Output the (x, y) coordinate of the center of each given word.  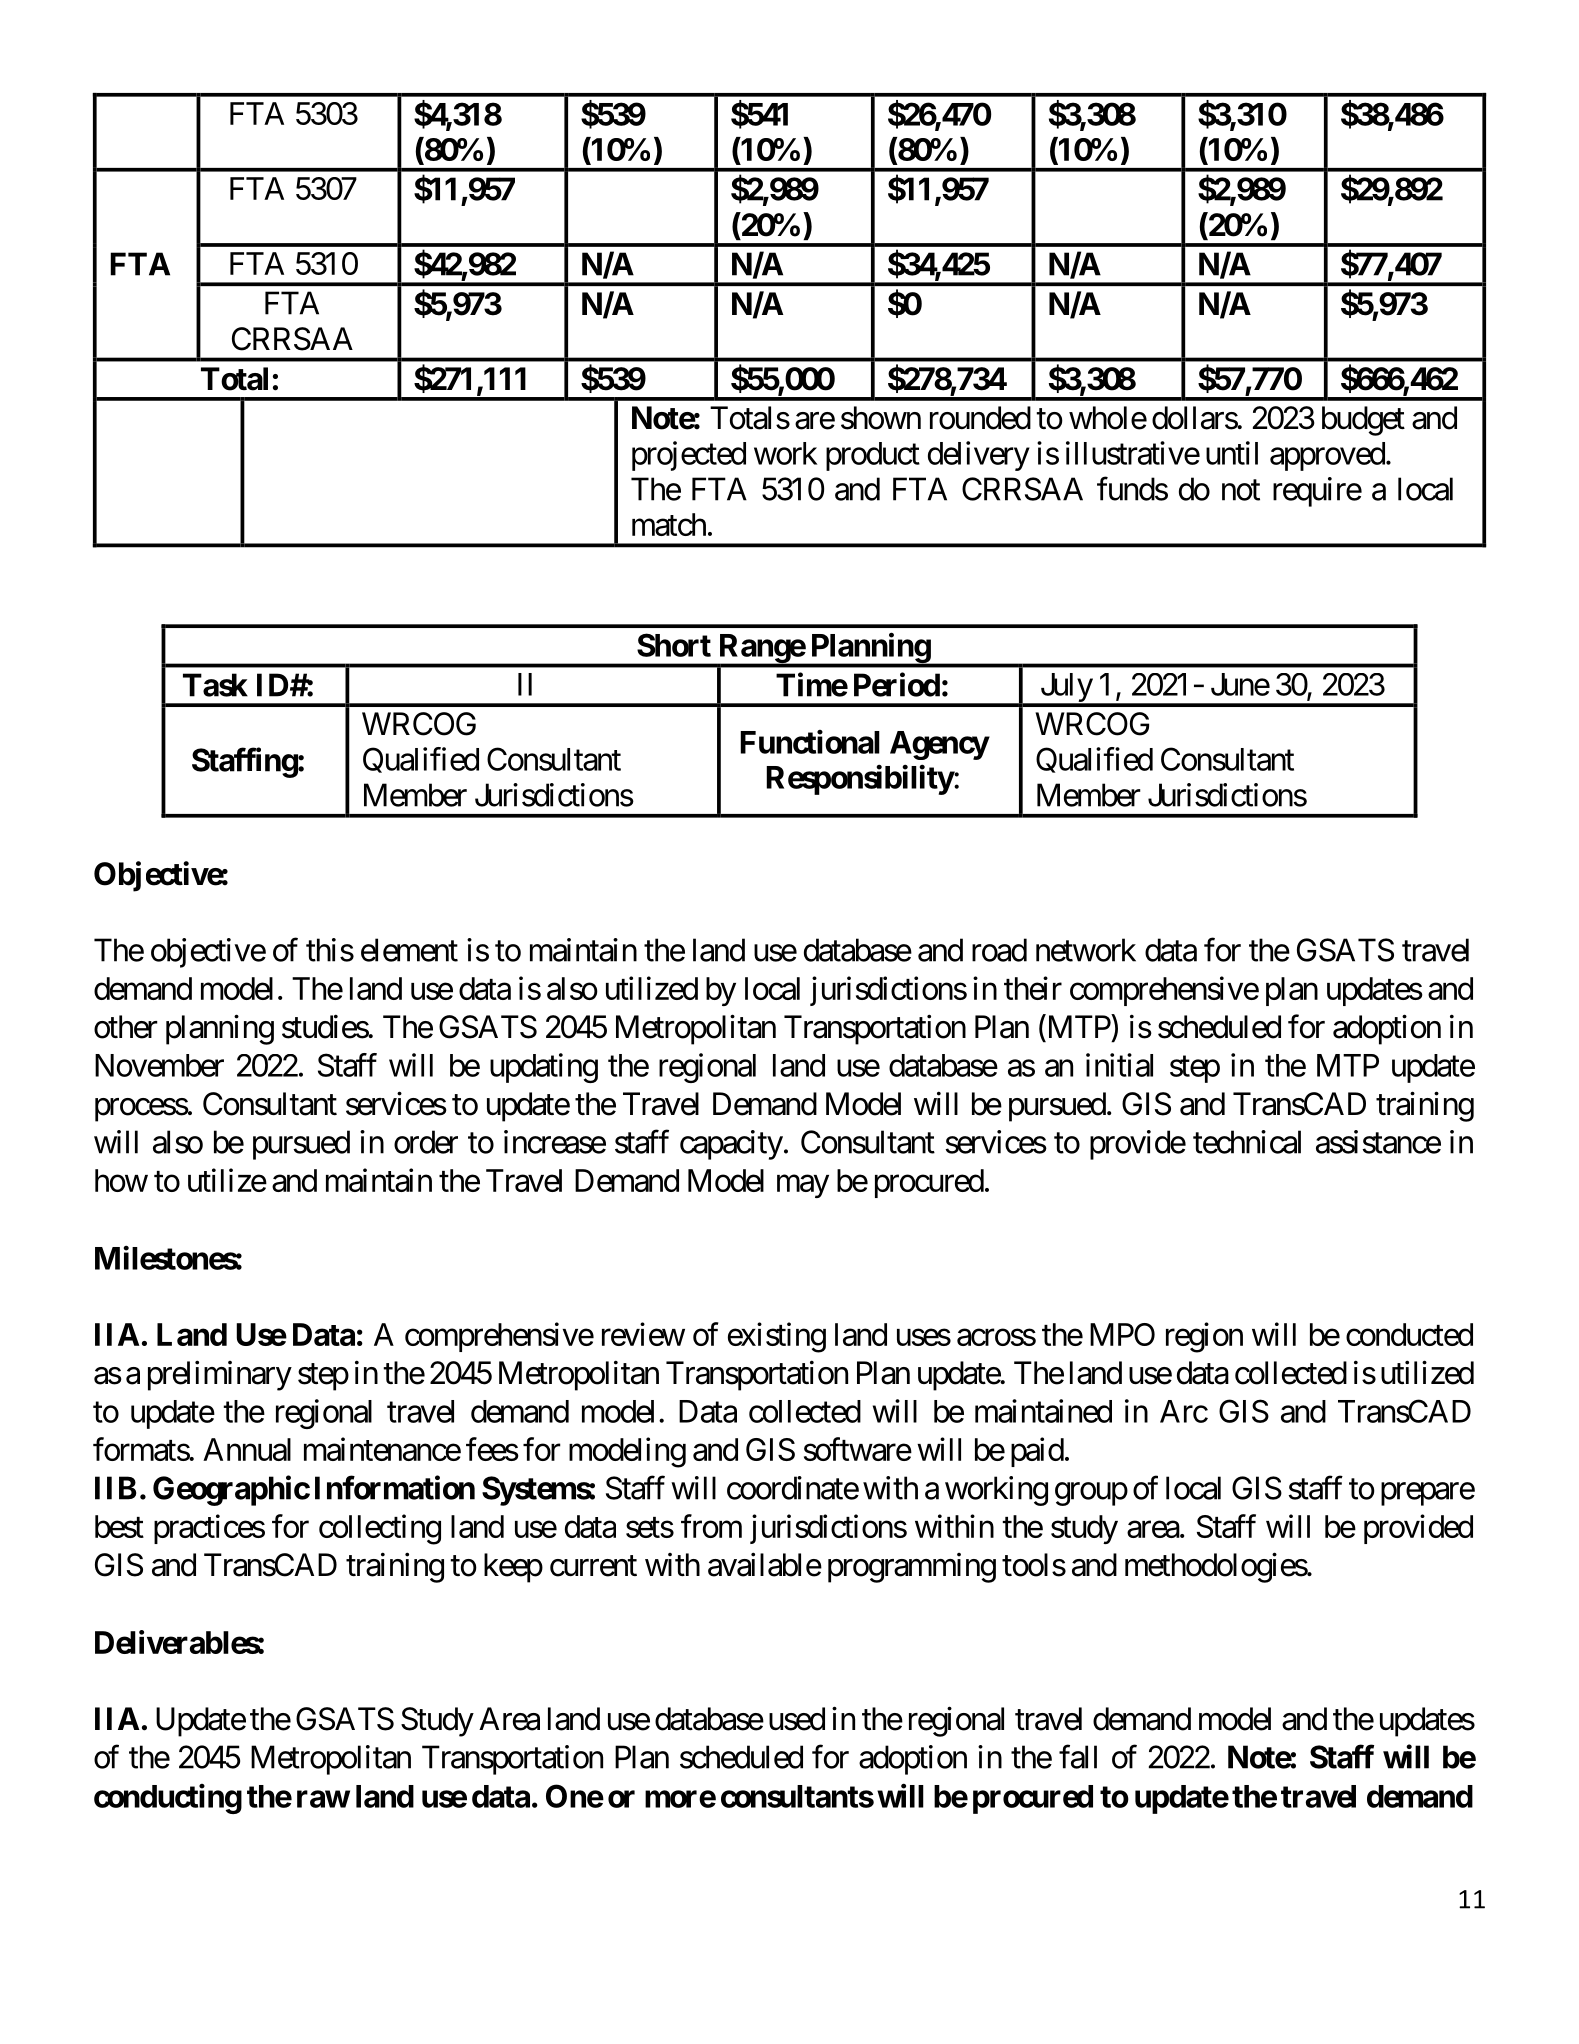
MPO (1122, 1334)
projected (689, 456)
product (873, 456)
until (1232, 453)
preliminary (220, 1375)
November (159, 1065)
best (119, 1526)
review (643, 1334)
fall (1078, 1757)
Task (215, 685)
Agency (939, 745)
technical (1247, 1142)
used (797, 1719)
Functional (810, 742)
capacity (731, 1145)
